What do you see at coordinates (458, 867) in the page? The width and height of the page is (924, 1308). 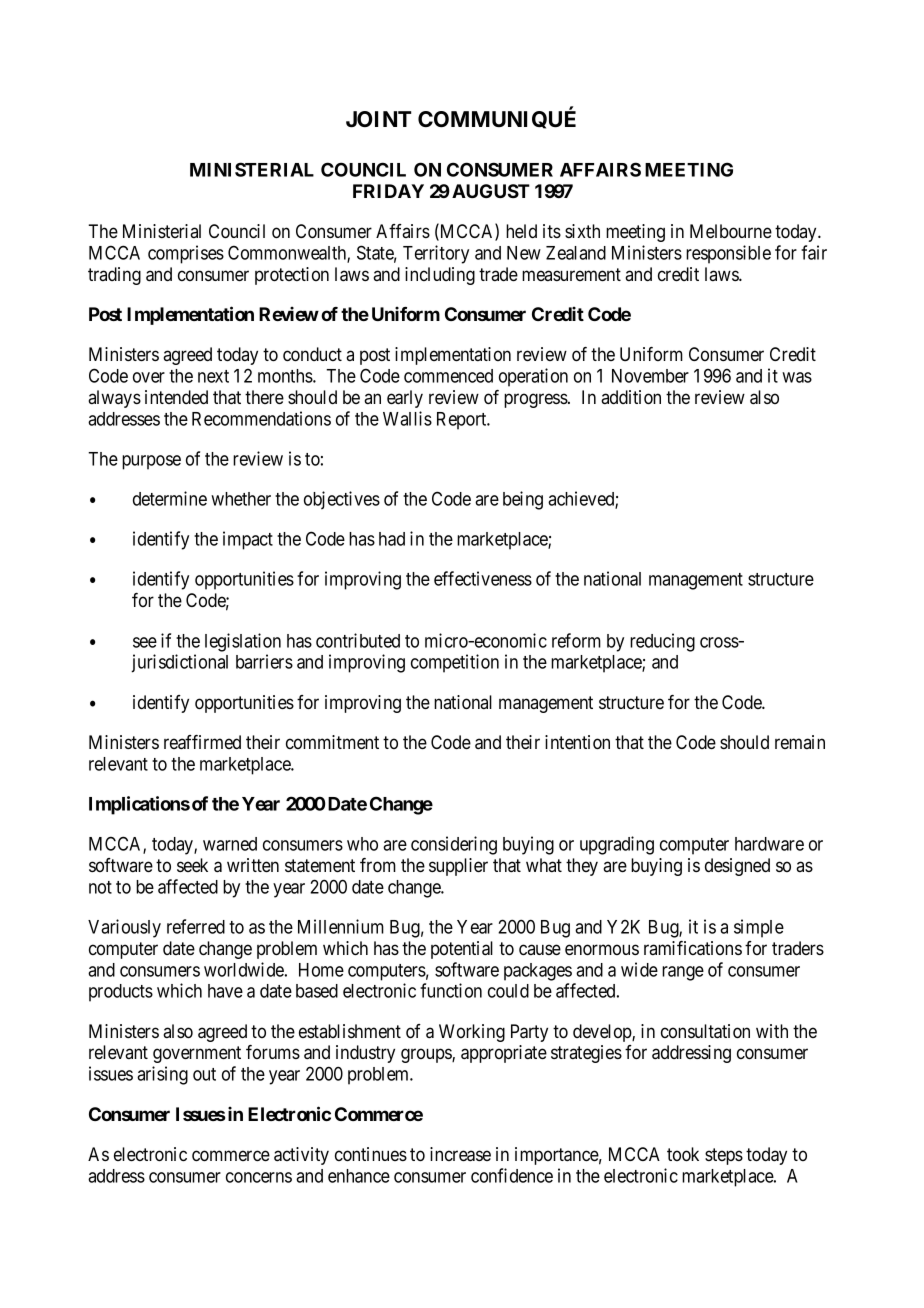 I see `supplier` at bounding box center [458, 867].
